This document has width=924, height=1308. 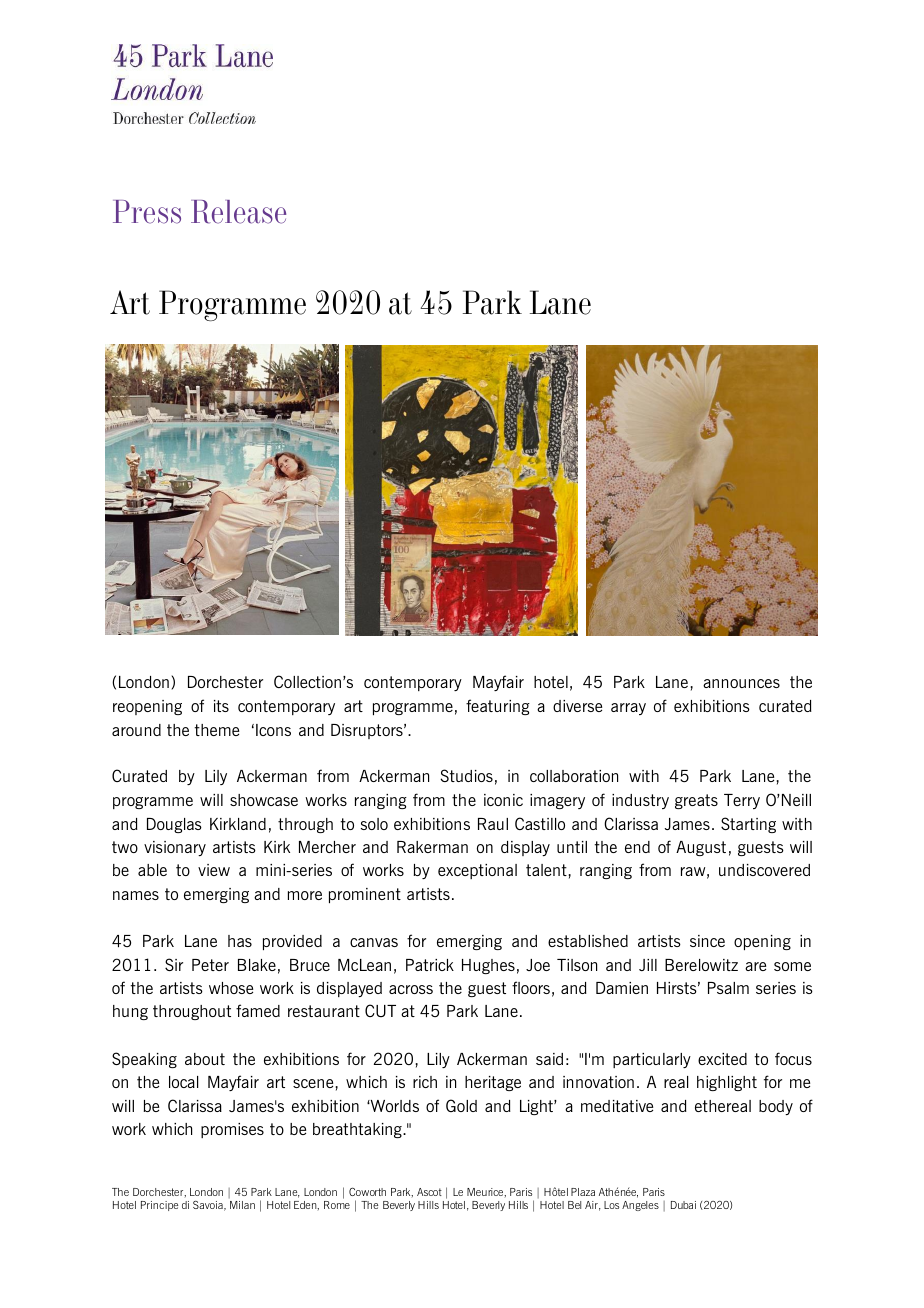 What do you see at coordinates (242, 1205) in the document?
I see `Milan` at bounding box center [242, 1205].
